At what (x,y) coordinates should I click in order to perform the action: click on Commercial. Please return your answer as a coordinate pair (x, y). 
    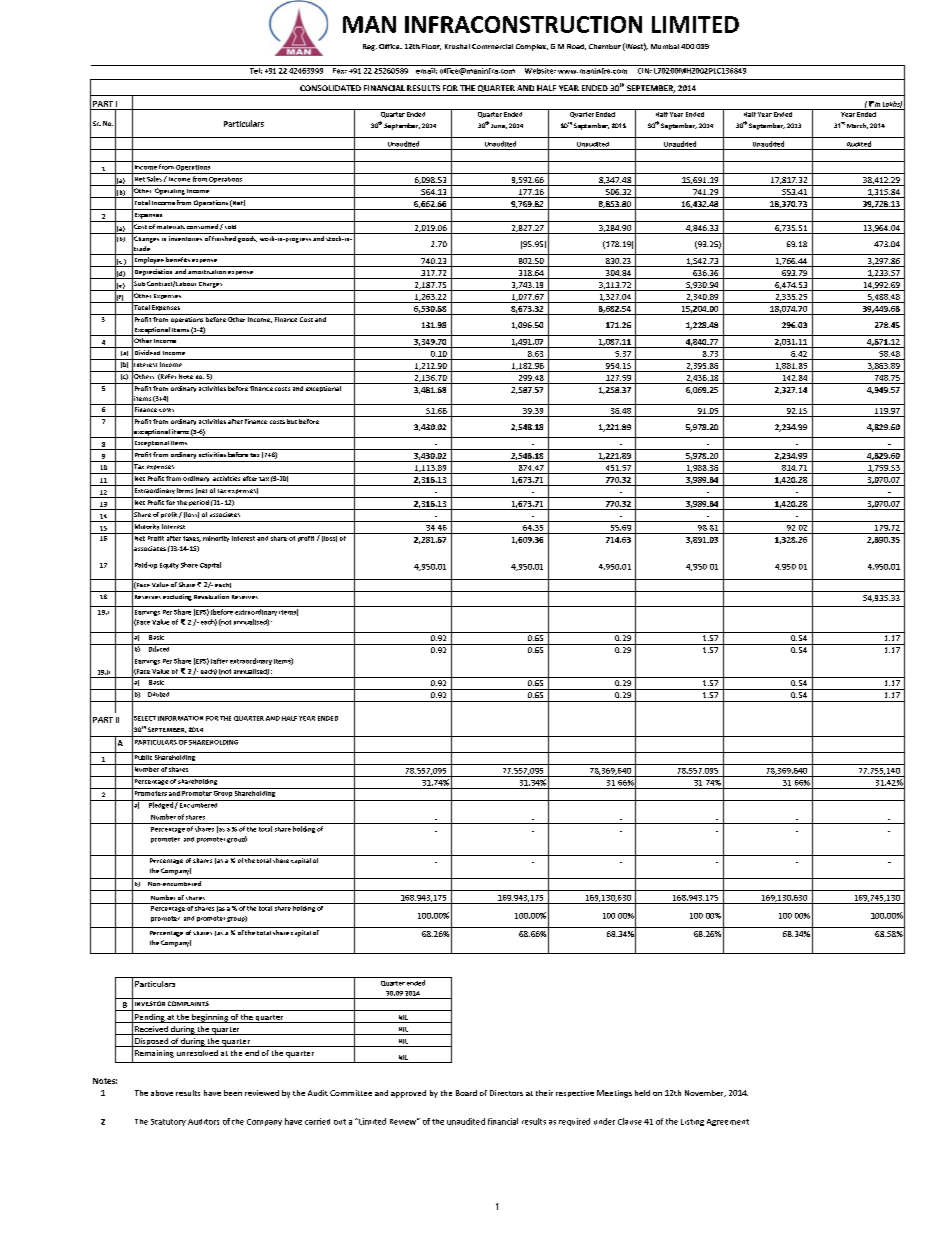
    Looking at the image, I should click on (492, 46).
